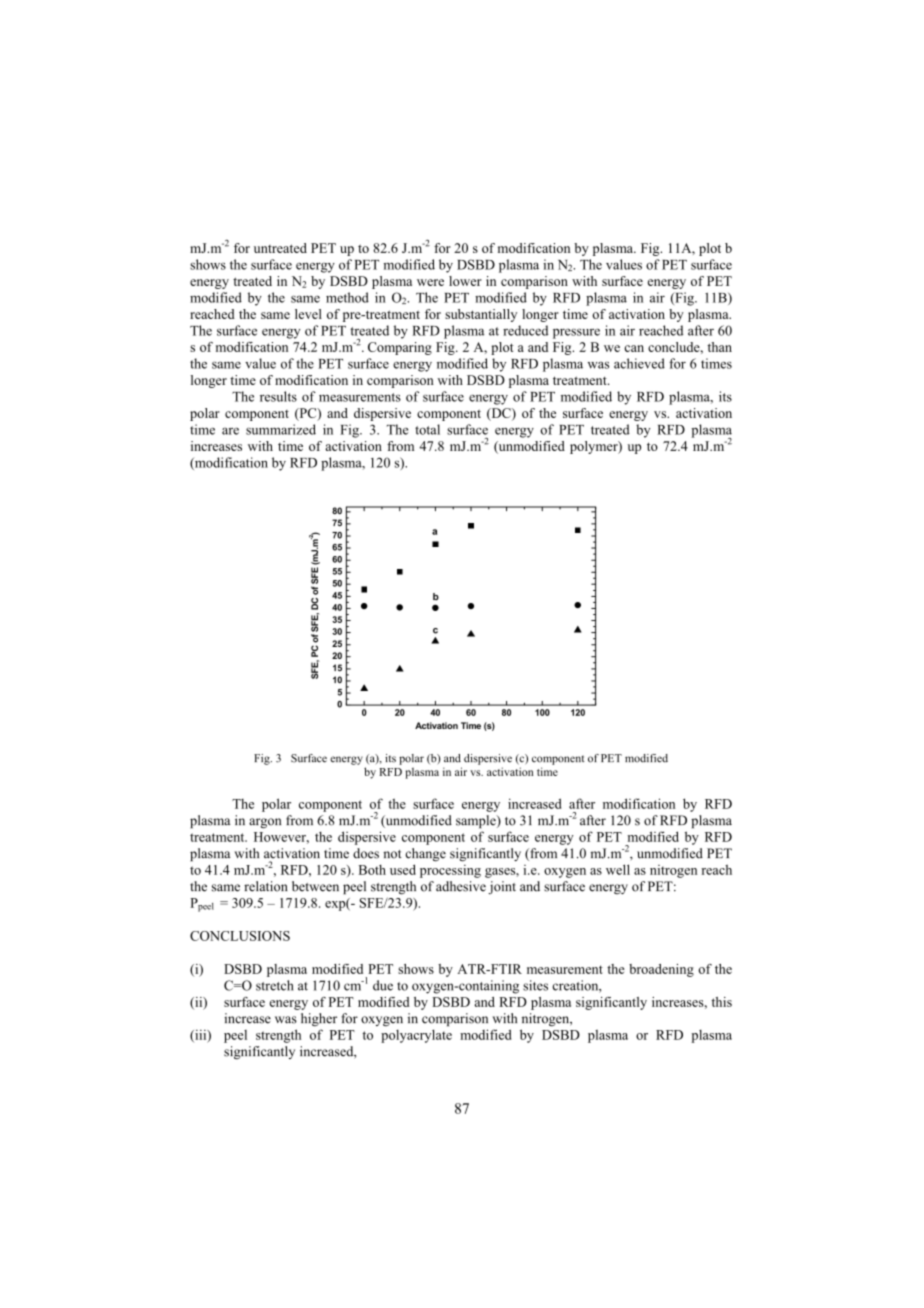 Image resolution: width=924 pixels, height=1308 pixels. What do you see at coordinates (481, 315) in the image?
I see `substantially` at bounding box center [481, 315].
